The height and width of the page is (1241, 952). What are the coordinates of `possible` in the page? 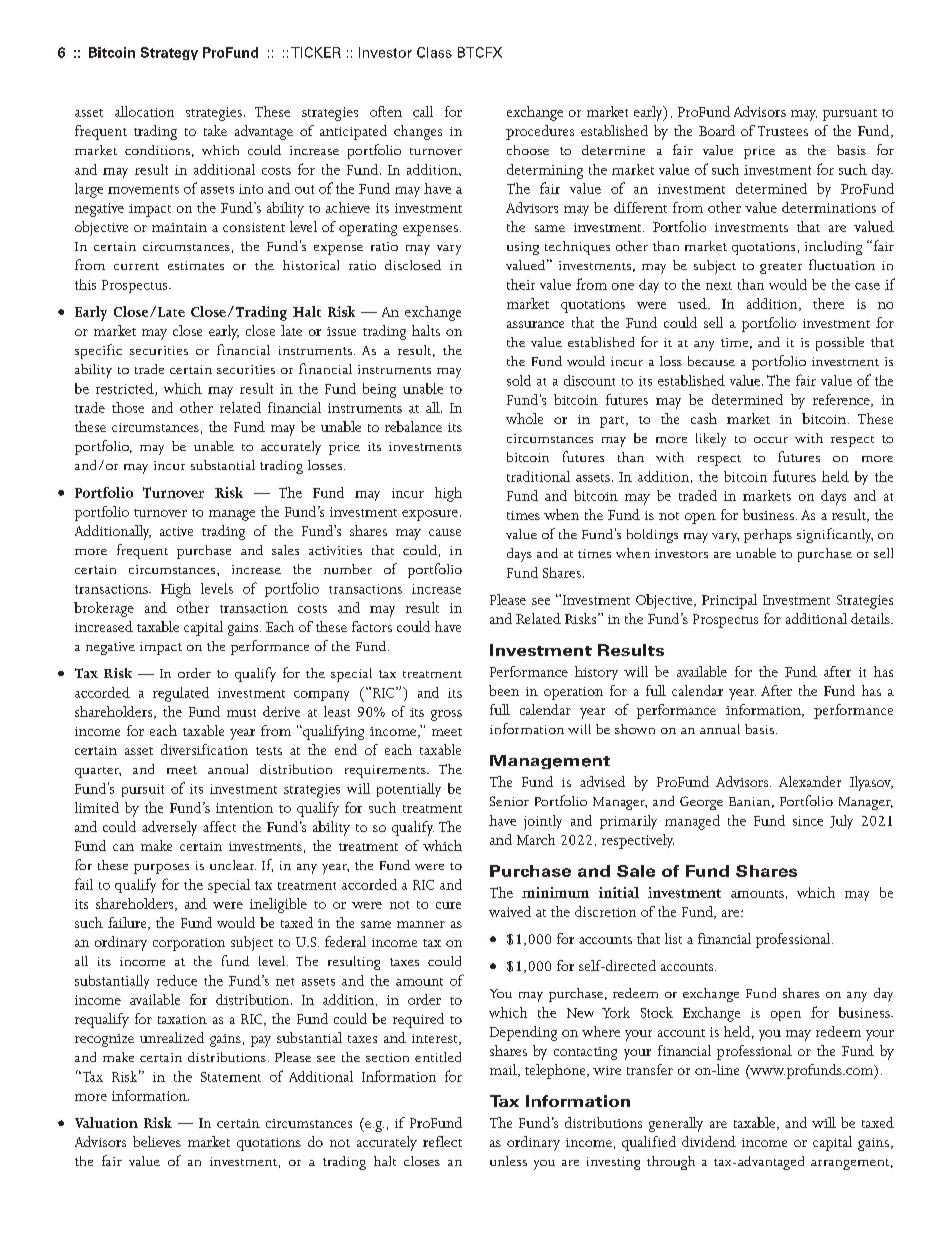 It's located at (840, 344).
